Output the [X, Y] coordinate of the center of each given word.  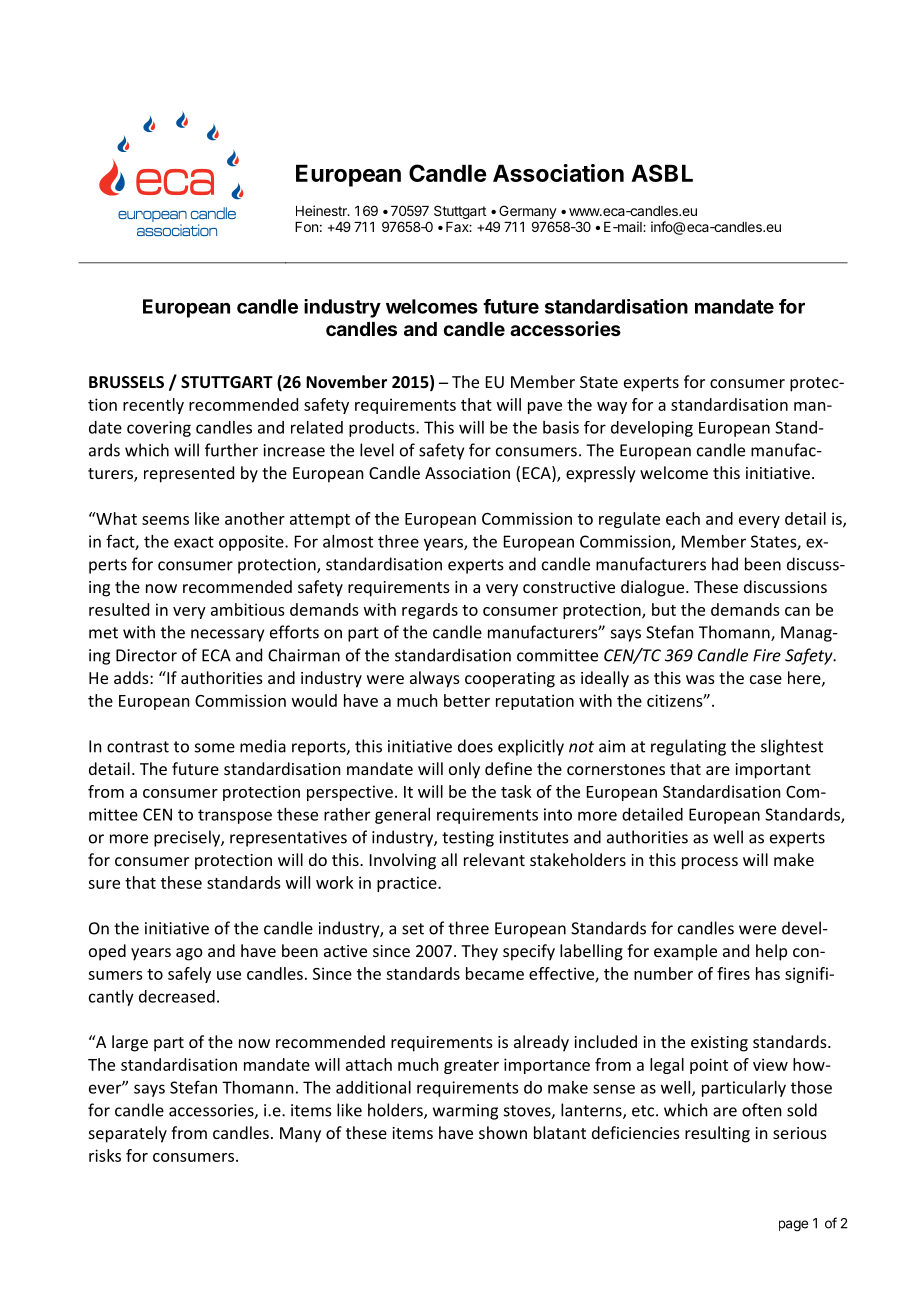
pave [545, 408]
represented [189, 474]
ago [189, 954]
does [475, 746]
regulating [688, 747]
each [683, 518]
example [685, 952]
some [215, 748]
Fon [306, 227]
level [377, 450]
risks [105, 1155]
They [479, 952]
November [346, 381]
